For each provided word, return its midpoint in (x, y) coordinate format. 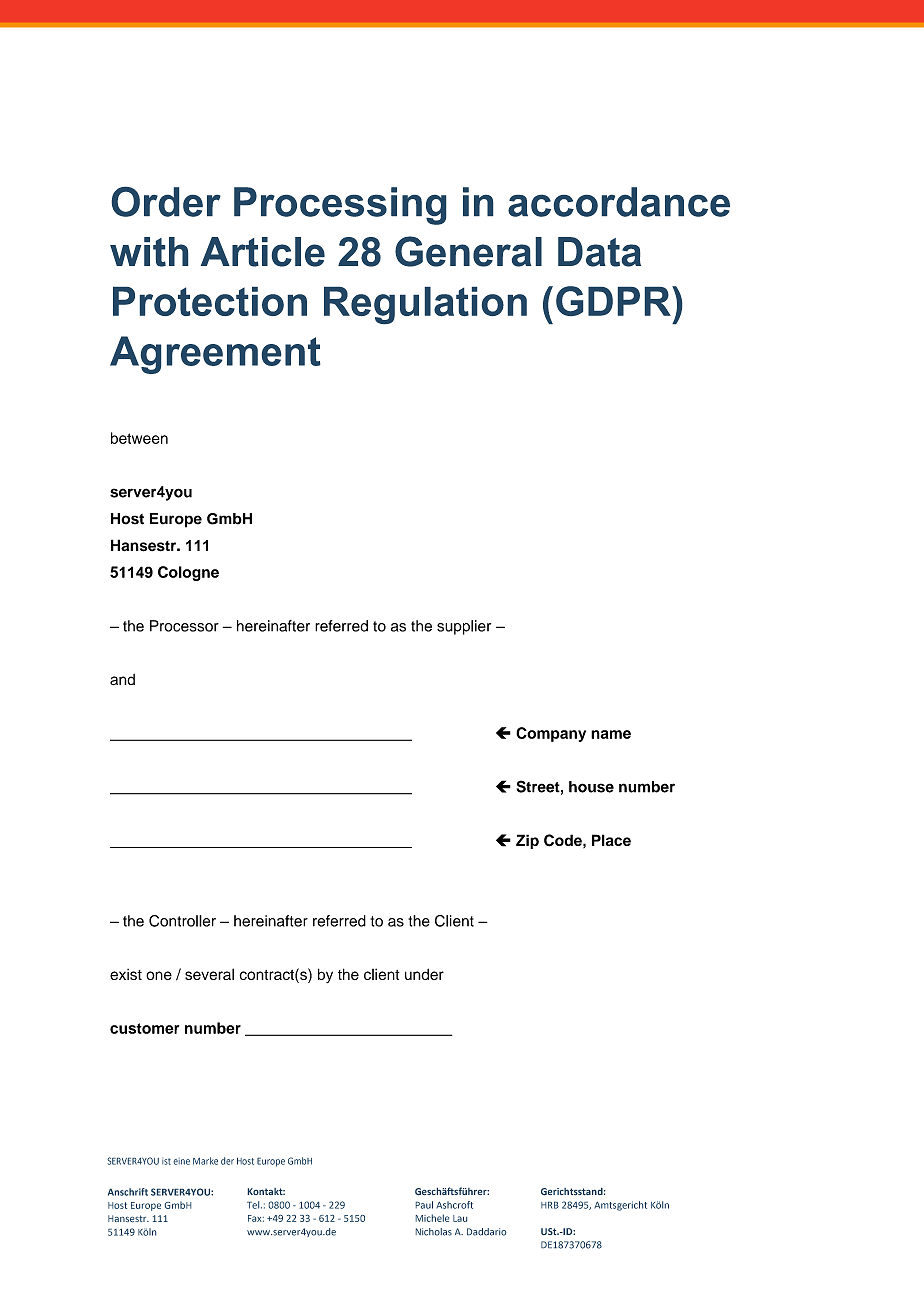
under (424, 974)
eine (182, 1162)
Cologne (188, 573)
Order (166, 202)
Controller (182, 921)
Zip (527, 841)
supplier (464, 627)
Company (551, 734)
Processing (340, 206)
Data (599, 252)
